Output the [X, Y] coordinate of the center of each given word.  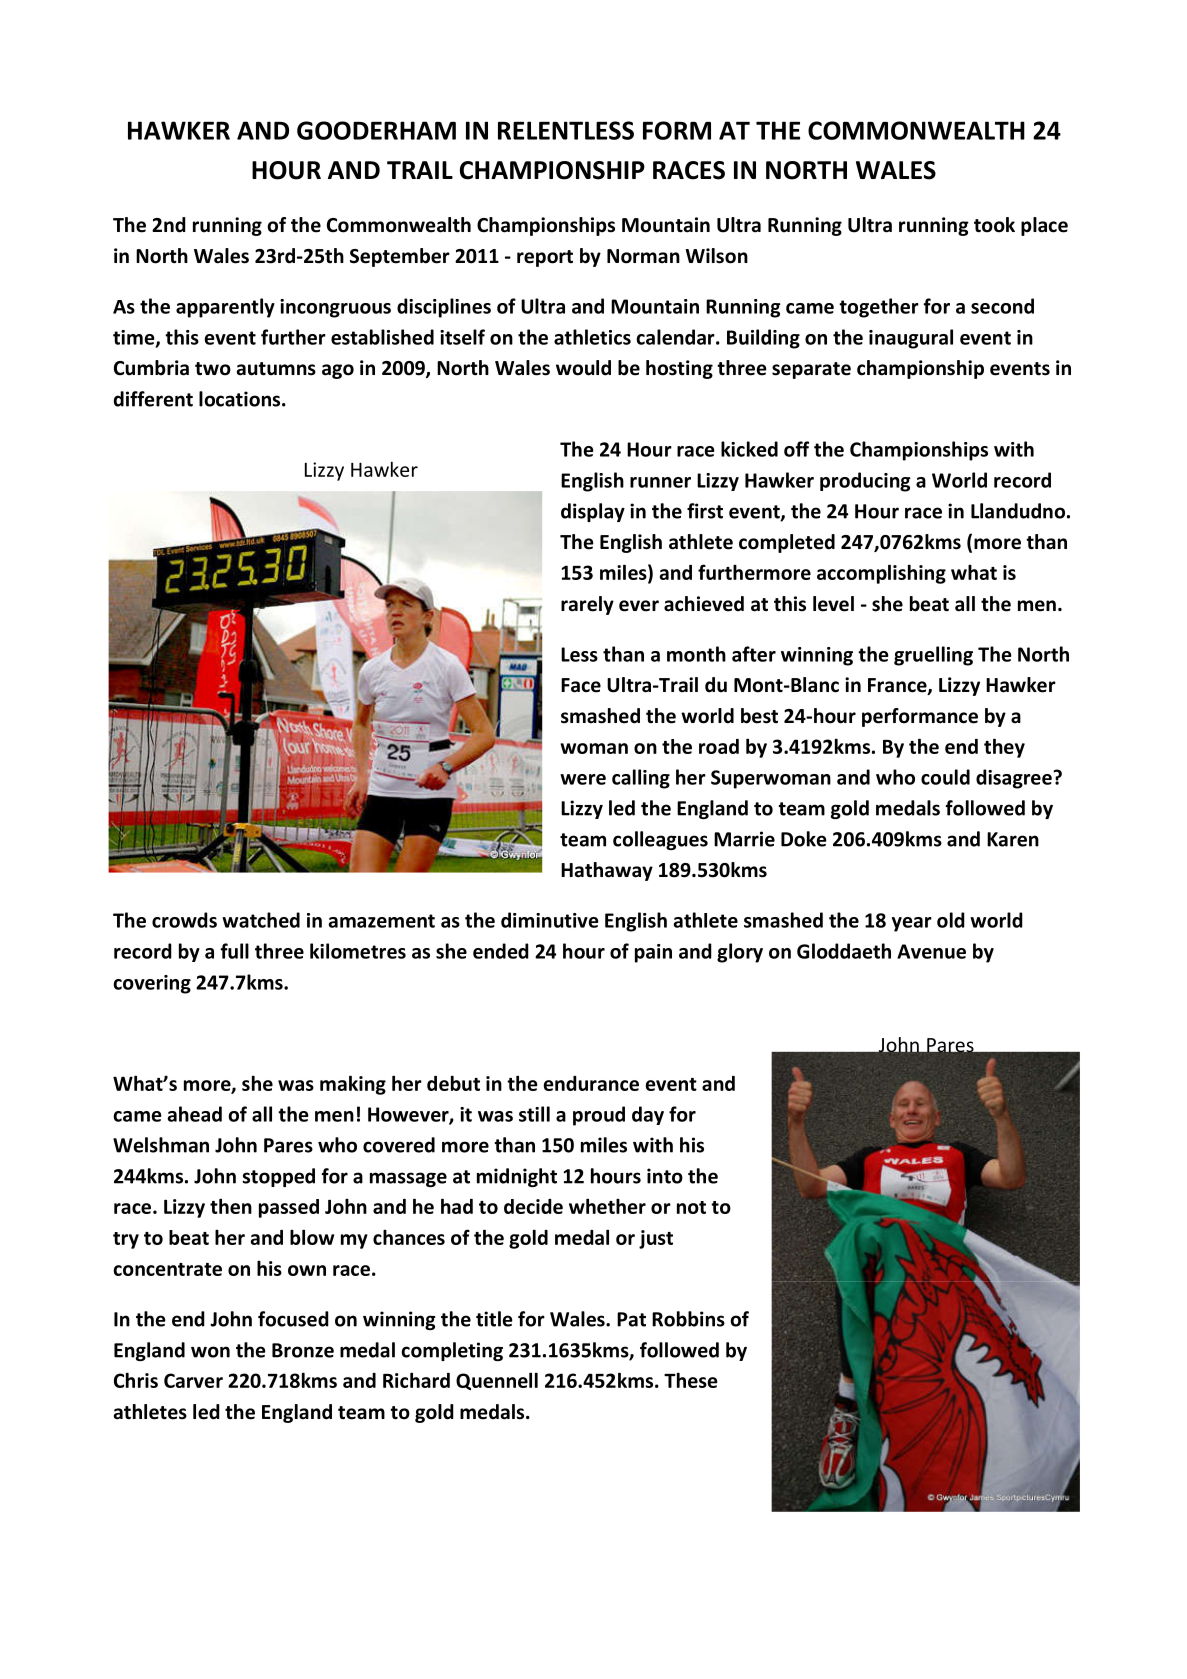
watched [261, 920]
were [583, 779]
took [994, 225]
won [210, 1352]
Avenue [931, 951]
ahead [194, 1114]
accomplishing [881, 574]
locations [241, 399]
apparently [225, 308]
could [945, 777]
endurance [591, 1083]
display [593, 512]
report [545, 258]
